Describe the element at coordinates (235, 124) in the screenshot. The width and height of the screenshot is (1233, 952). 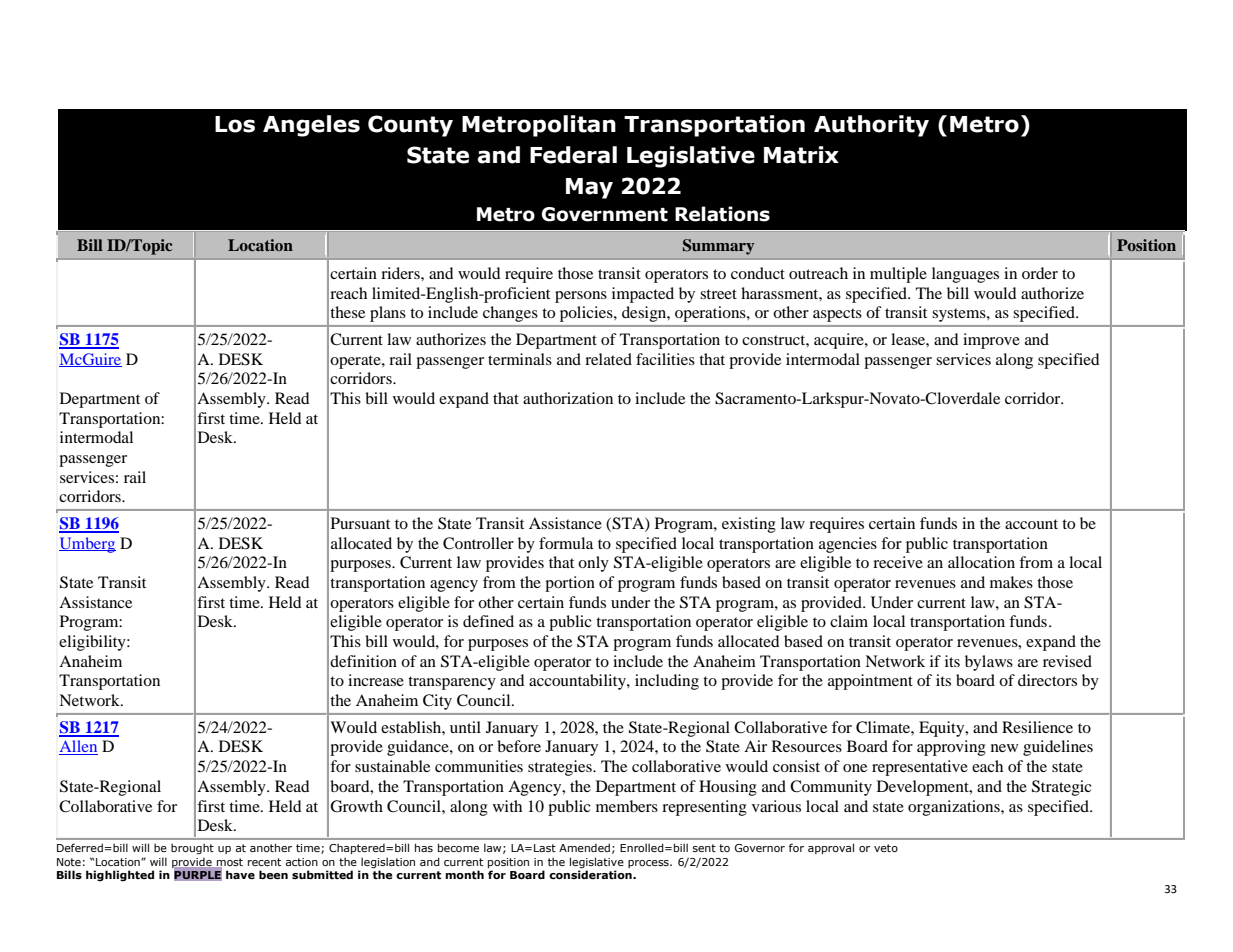
I see `Los` at that location.
